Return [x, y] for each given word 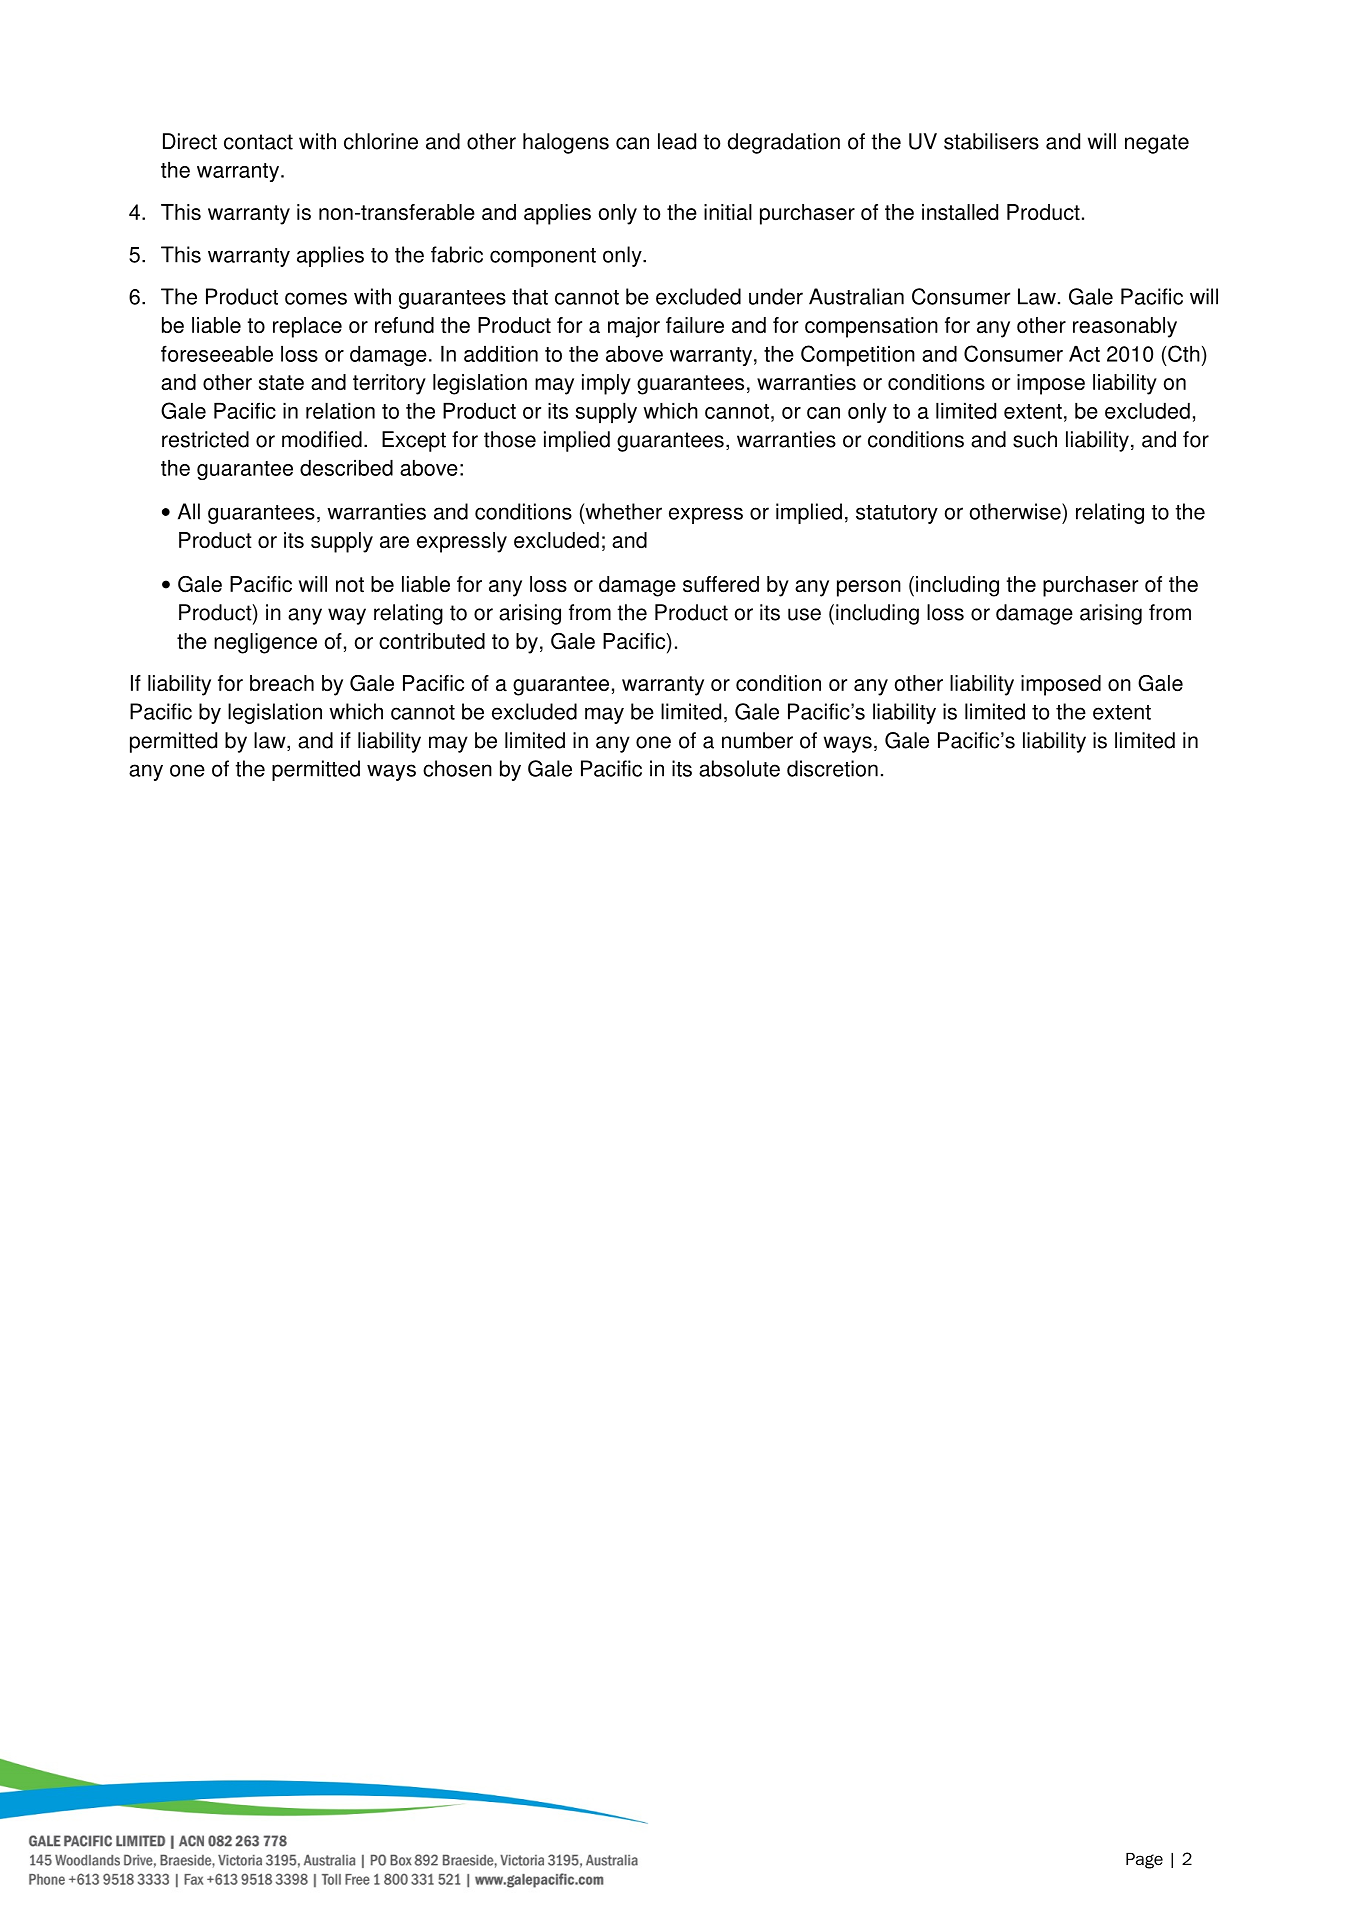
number [757, 740]
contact [258, 142]
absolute [739, 768]
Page [1144, 1861]
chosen [457, 768]
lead [677, 141]
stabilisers [991, 141]
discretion [832, 768]
